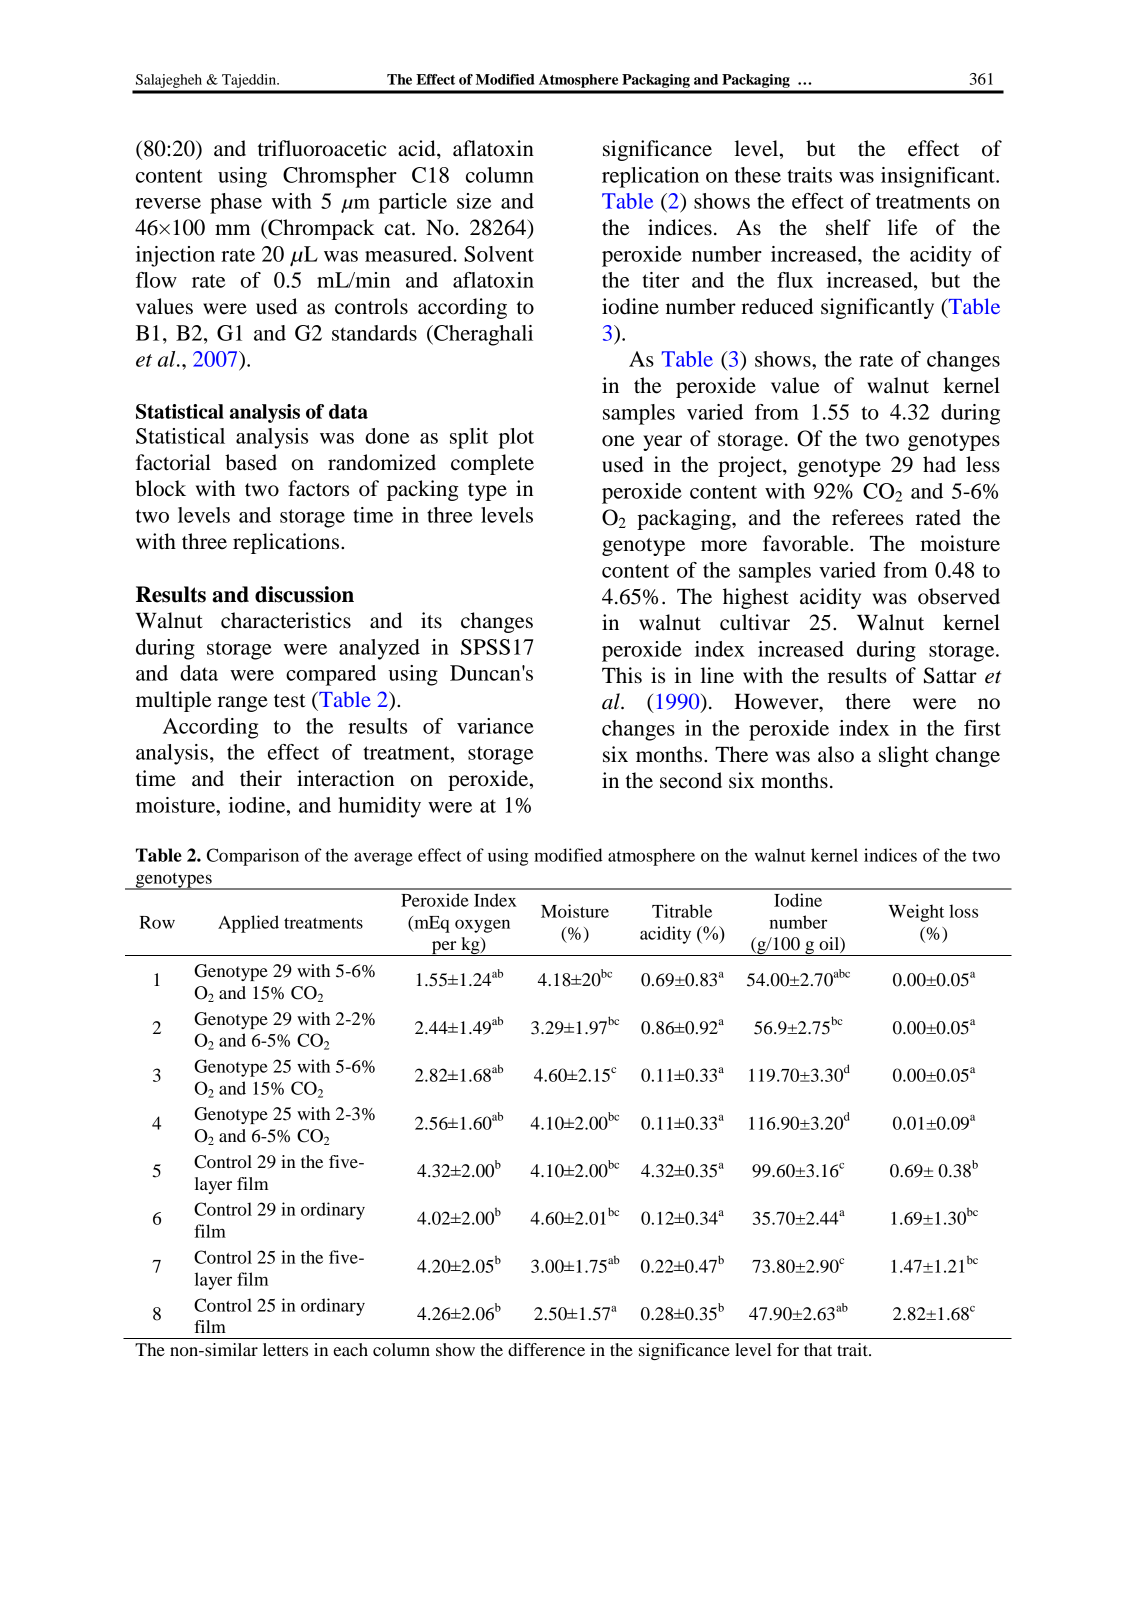 This document has width=1136, height=1607. What do you see at coordinates (499, 254) in the document?
I see `Solvent` at bounding box center [499, 254].
